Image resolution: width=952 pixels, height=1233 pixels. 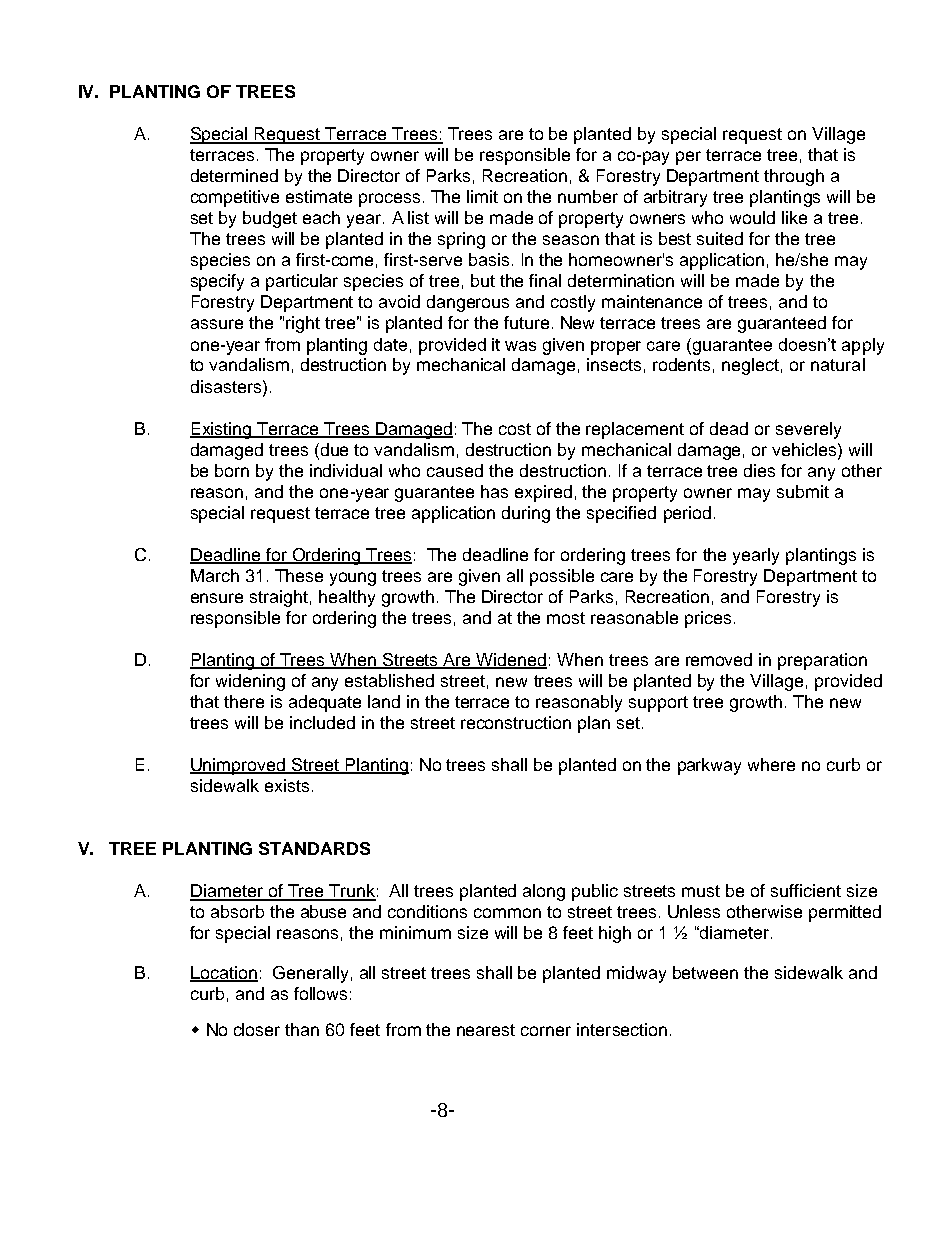 What do you see at coordinates (794, 217) in the page?
I see `like` at bounding box center [794, 217].
